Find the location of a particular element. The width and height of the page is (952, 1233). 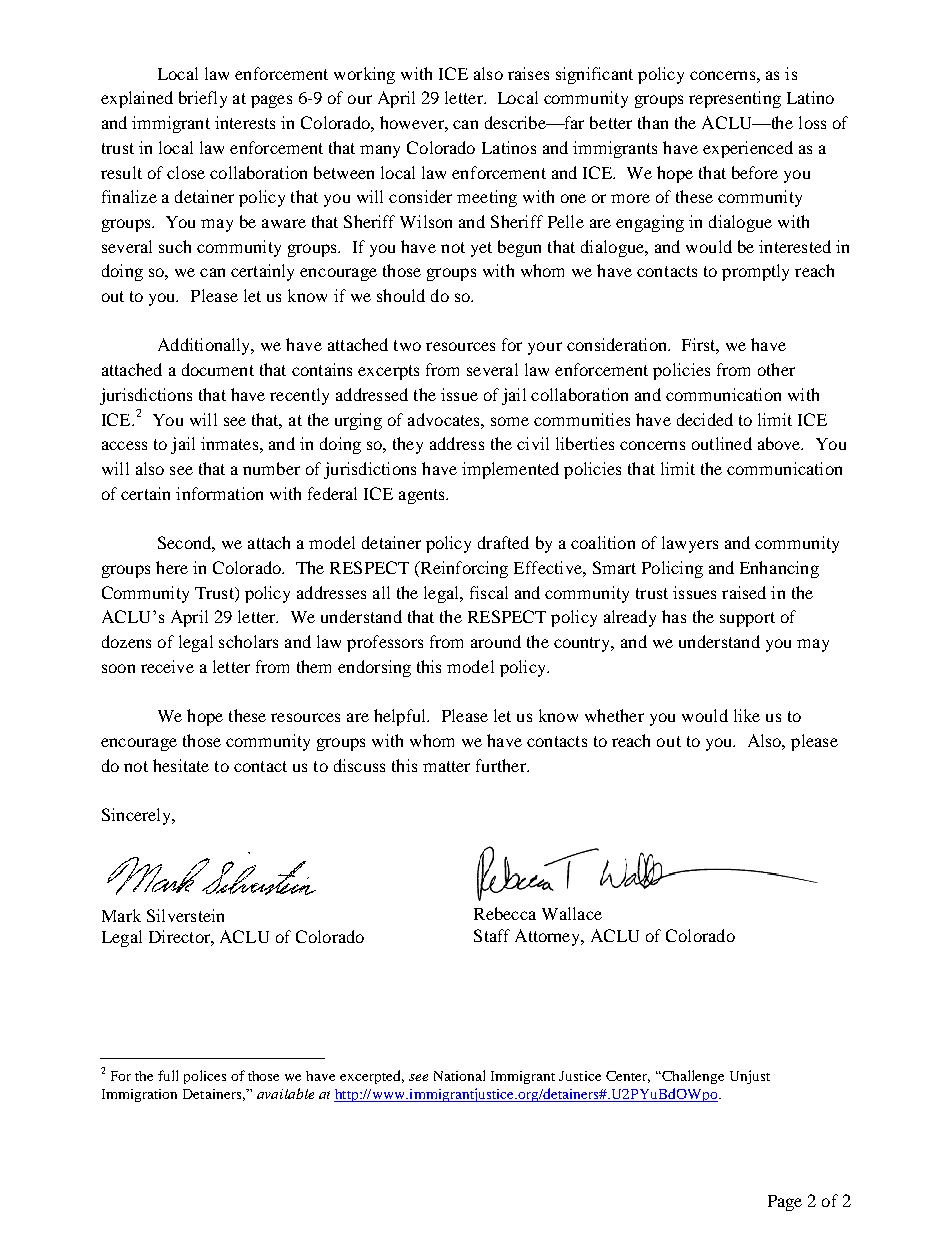

here is located at coordinates (172, 567).
